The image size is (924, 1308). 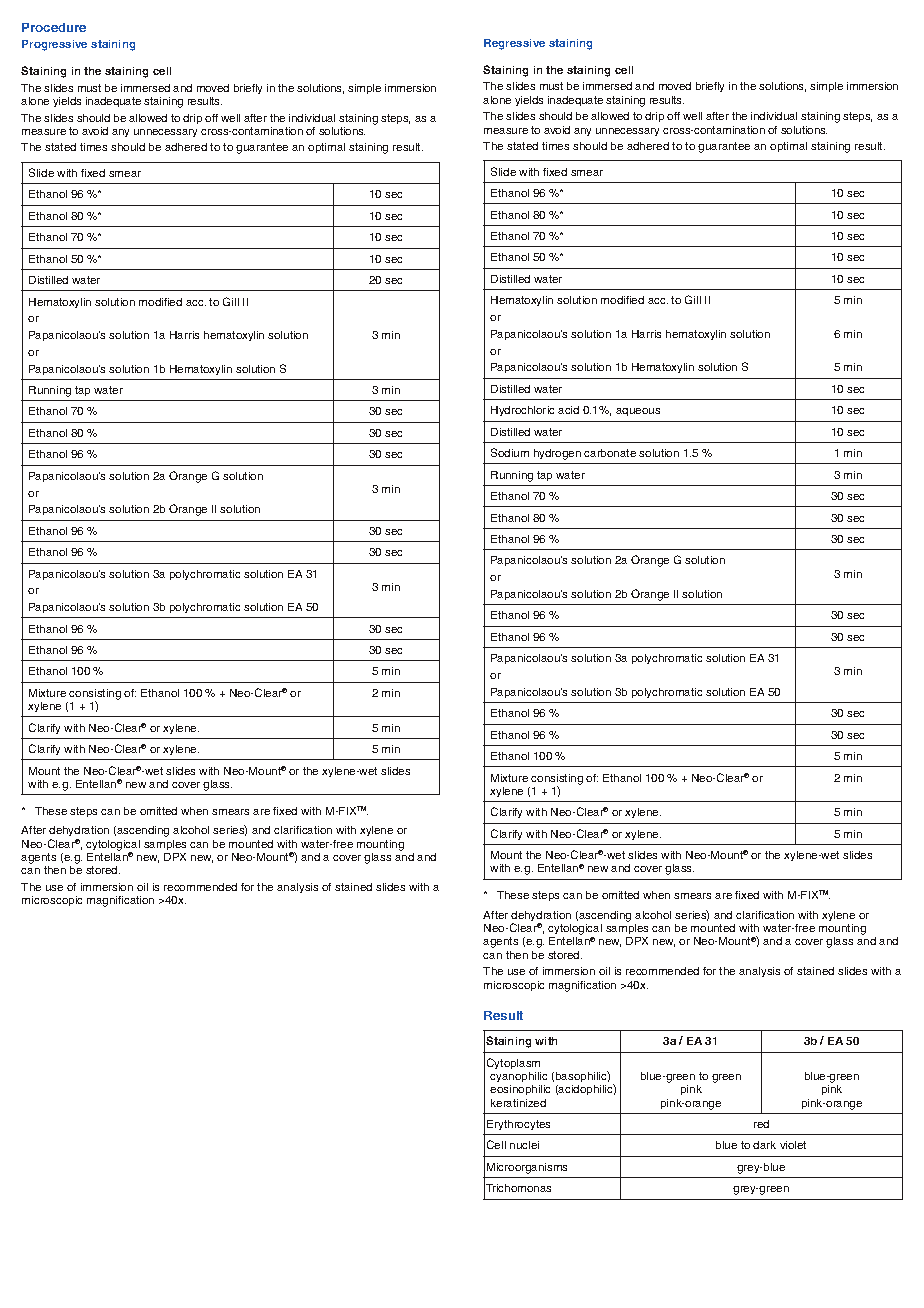 I want to click on Progressive, so click(x=54, y=45).
